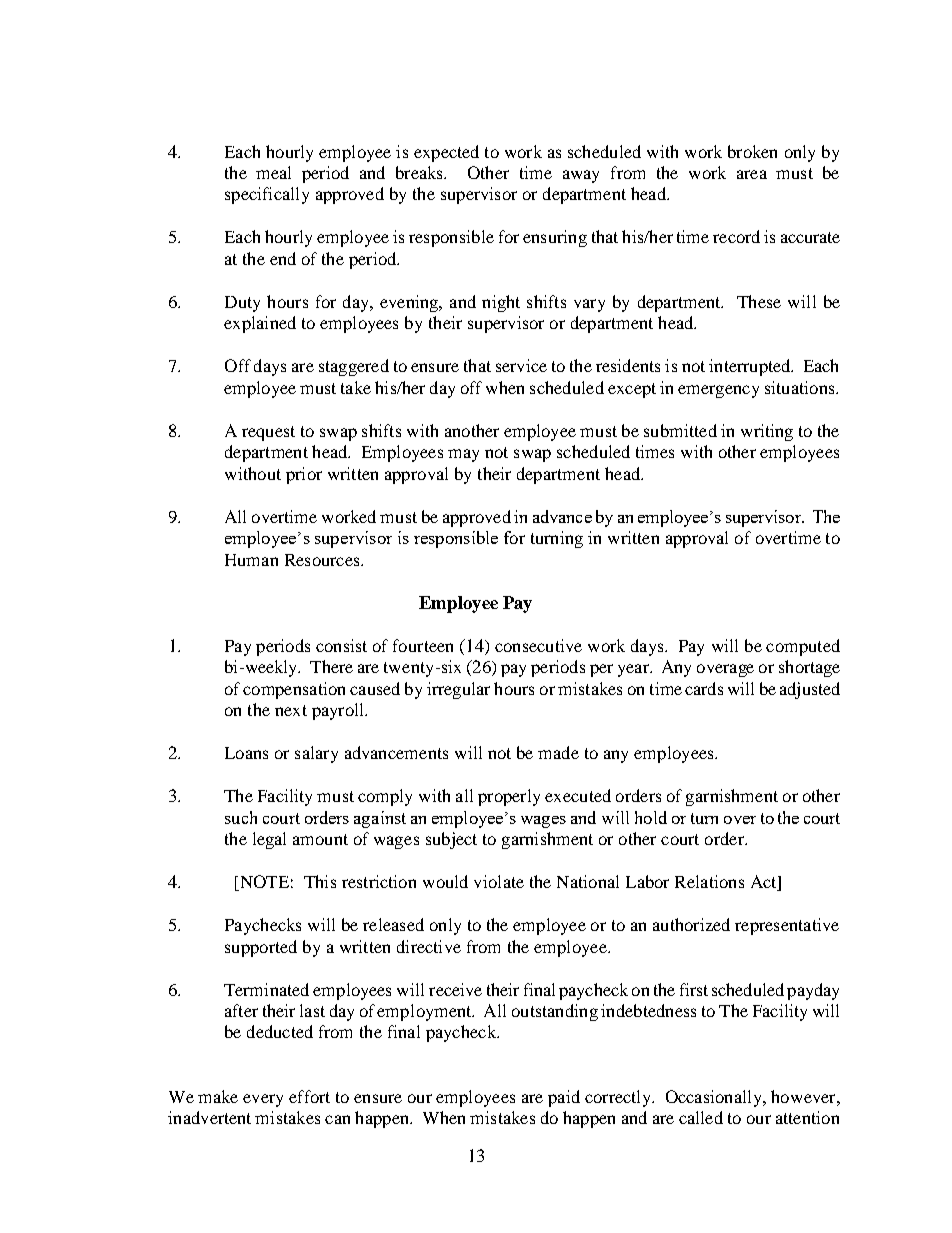 Image resolution: width=952 pixels, height=1233 pixels. I want to click on prior, so click(304, 475).
